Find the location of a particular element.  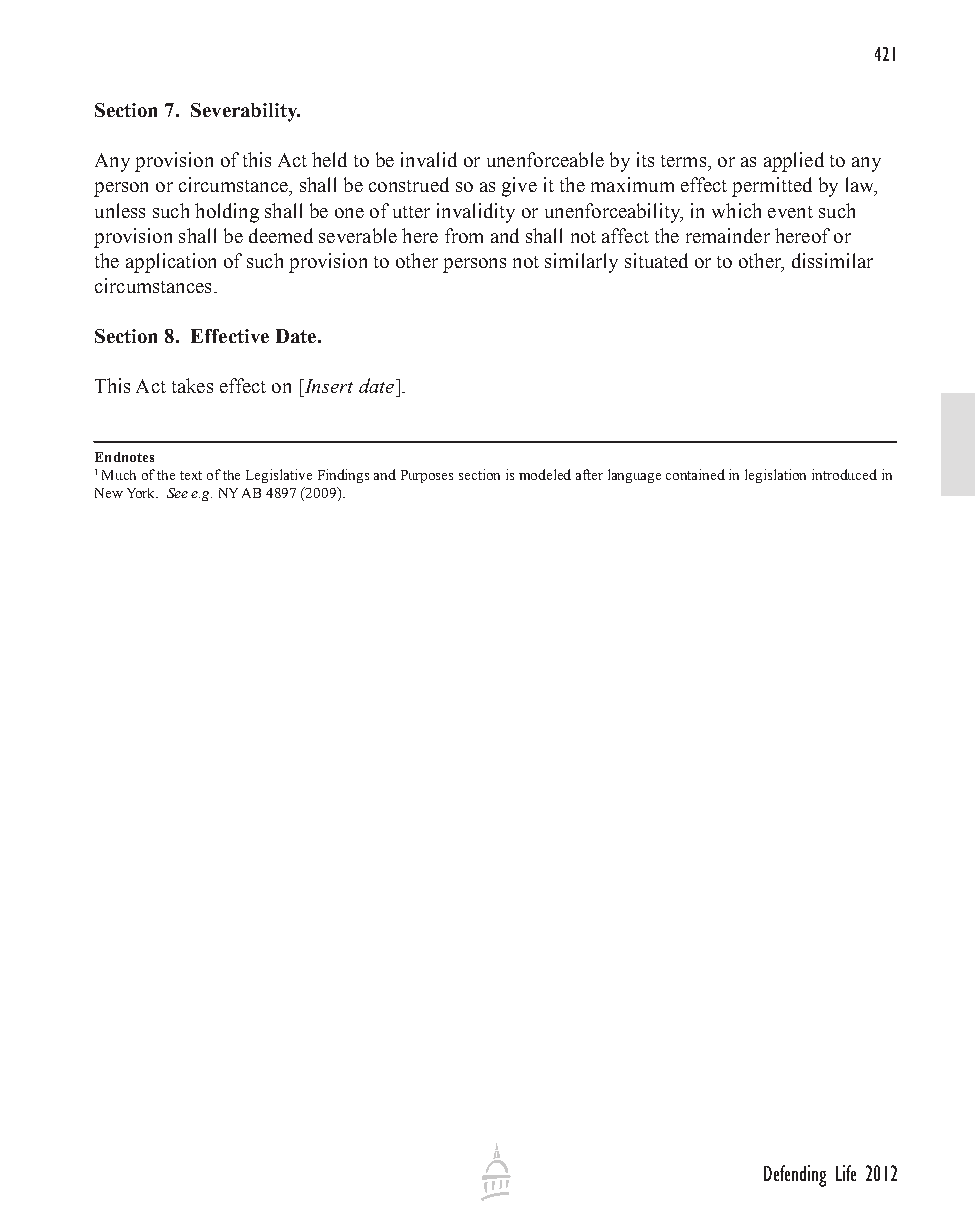

Severability is located at coordinates (245, 112).
